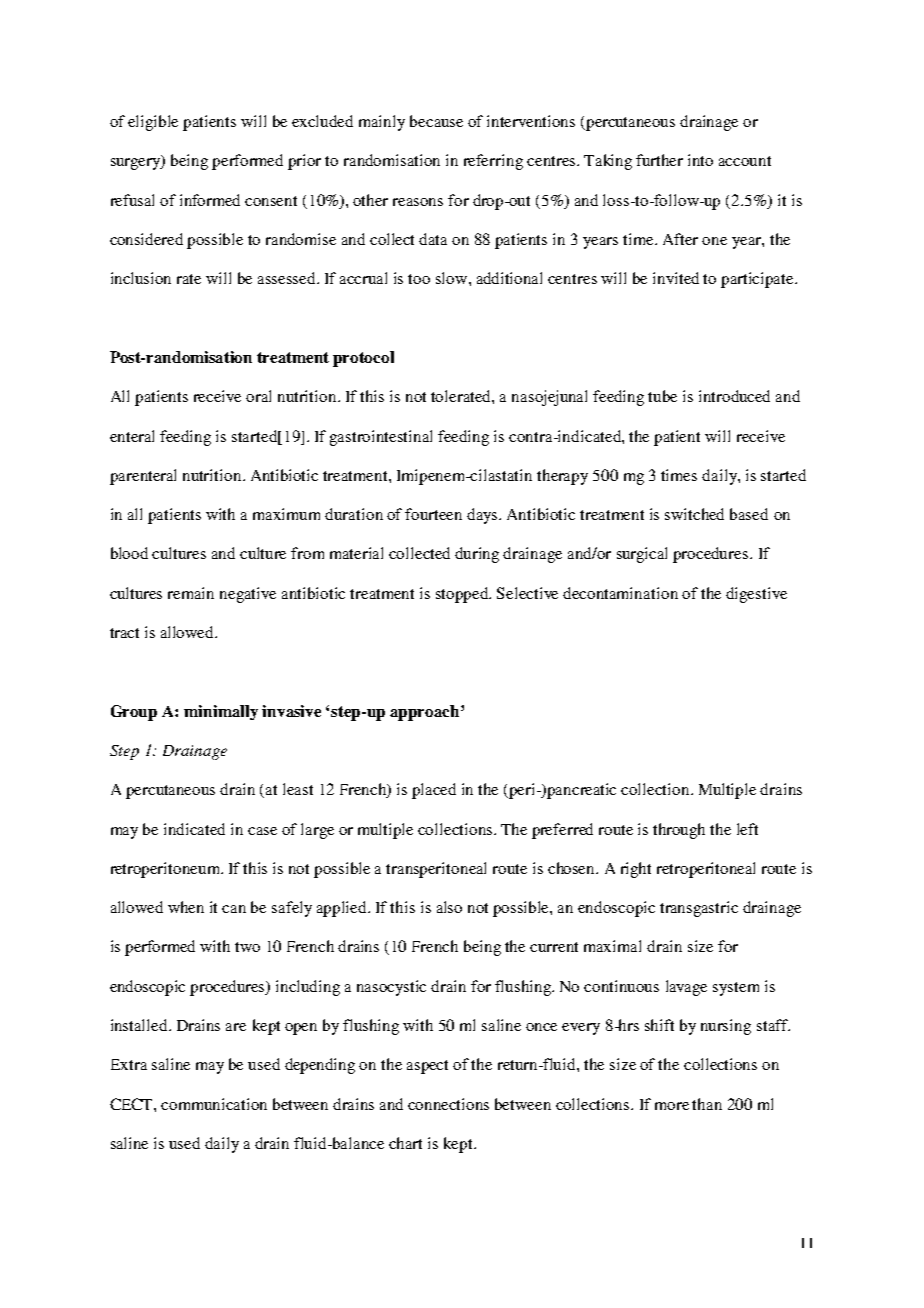 The image size is (924, 1308). Describe the element at coordinates (214, 1104) in the screenshot. I see `communication` at that location.
